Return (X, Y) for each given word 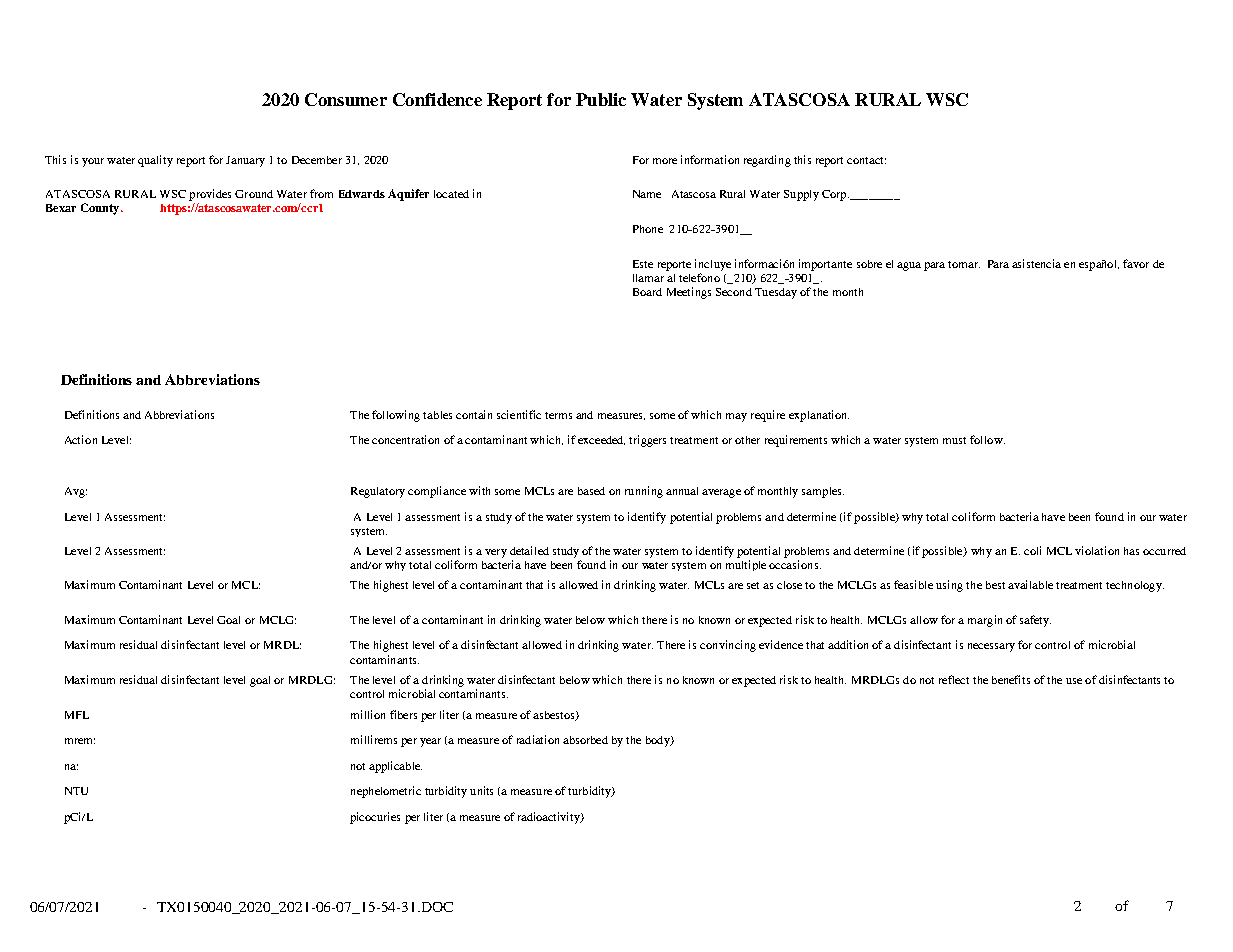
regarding (767, 161)
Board (647, 292)
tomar (964, 264)
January (245, 161)
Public (601, 99)
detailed (529, 550)
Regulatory (378, 492)
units (481, 790)
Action (81, 439)
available (1030, 584)
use (1074, 681)
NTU (76, 791)
